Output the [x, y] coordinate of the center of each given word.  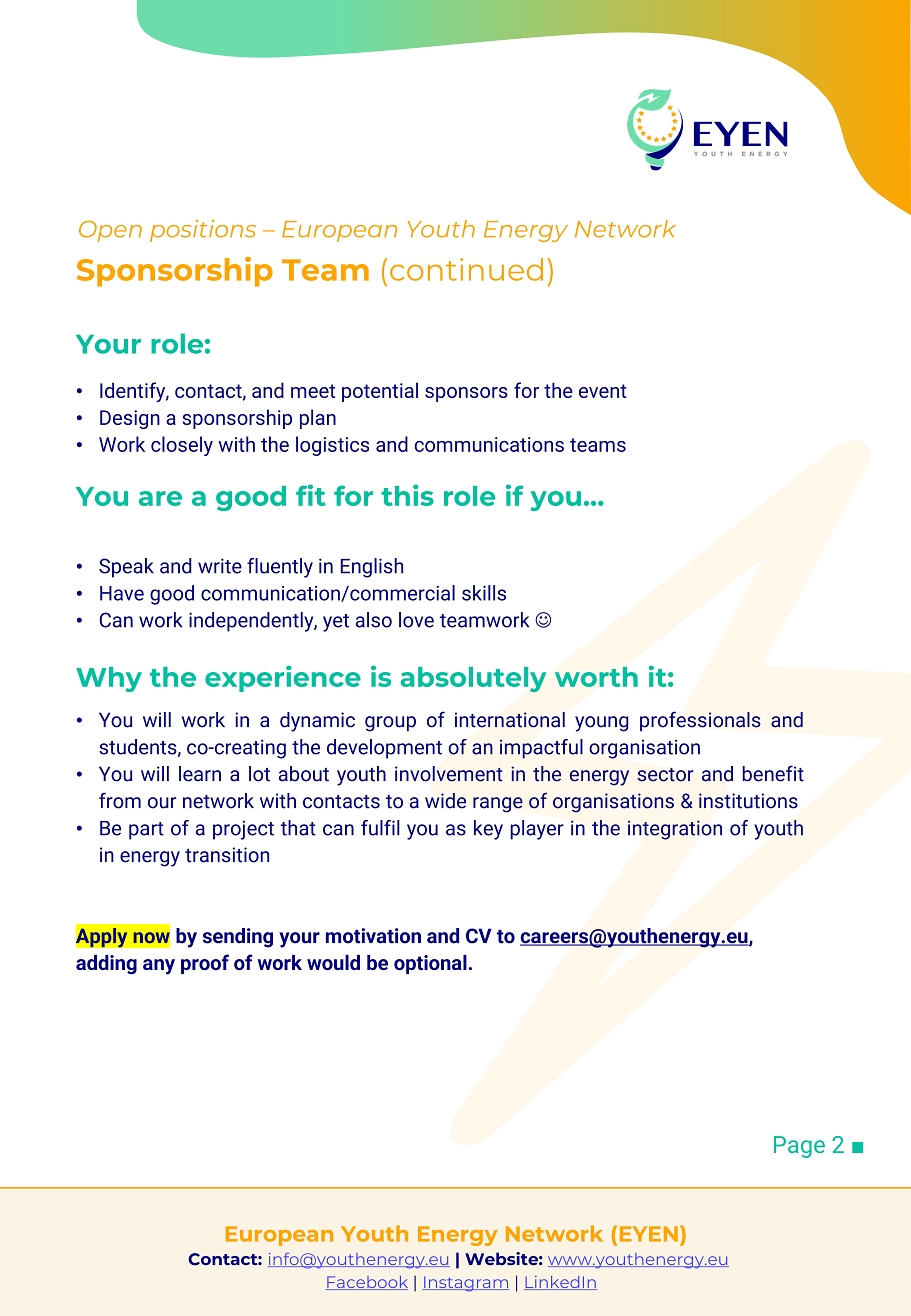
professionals [700, 721]
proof [205, 964]
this [407, 495]
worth [596, 677]
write [220, 566]
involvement [449, 774]
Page [799, 1147]
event [603, 391]
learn [200, 774]
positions [203, 231]
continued [466, 269]
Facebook [367, 1283]
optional [430, 964]
